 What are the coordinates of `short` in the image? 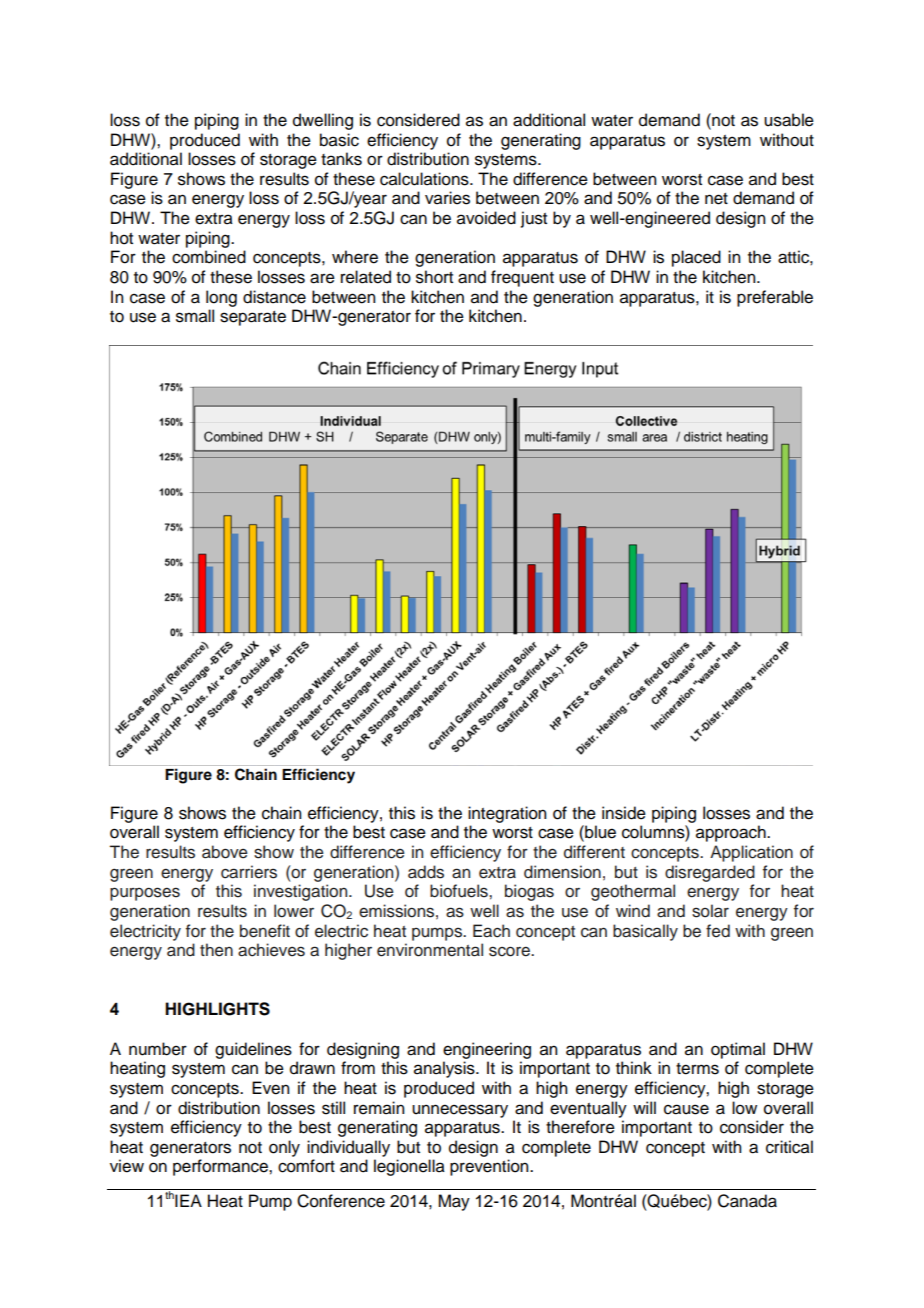 It's located at (434, 277).
